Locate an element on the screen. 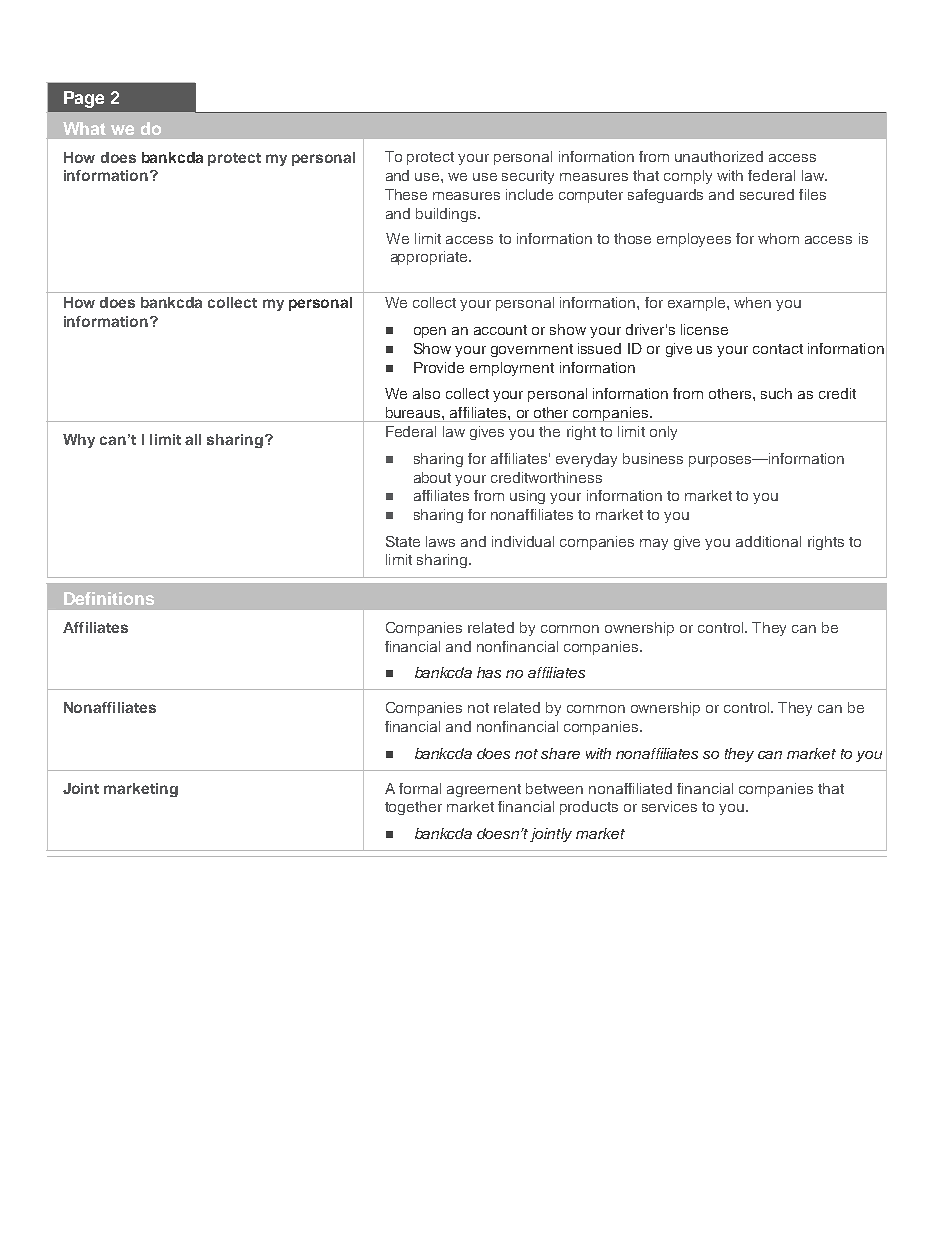 Image resolution: width=952 pixels, height=1233 pixels. together is located at coordinates (413, 808).
